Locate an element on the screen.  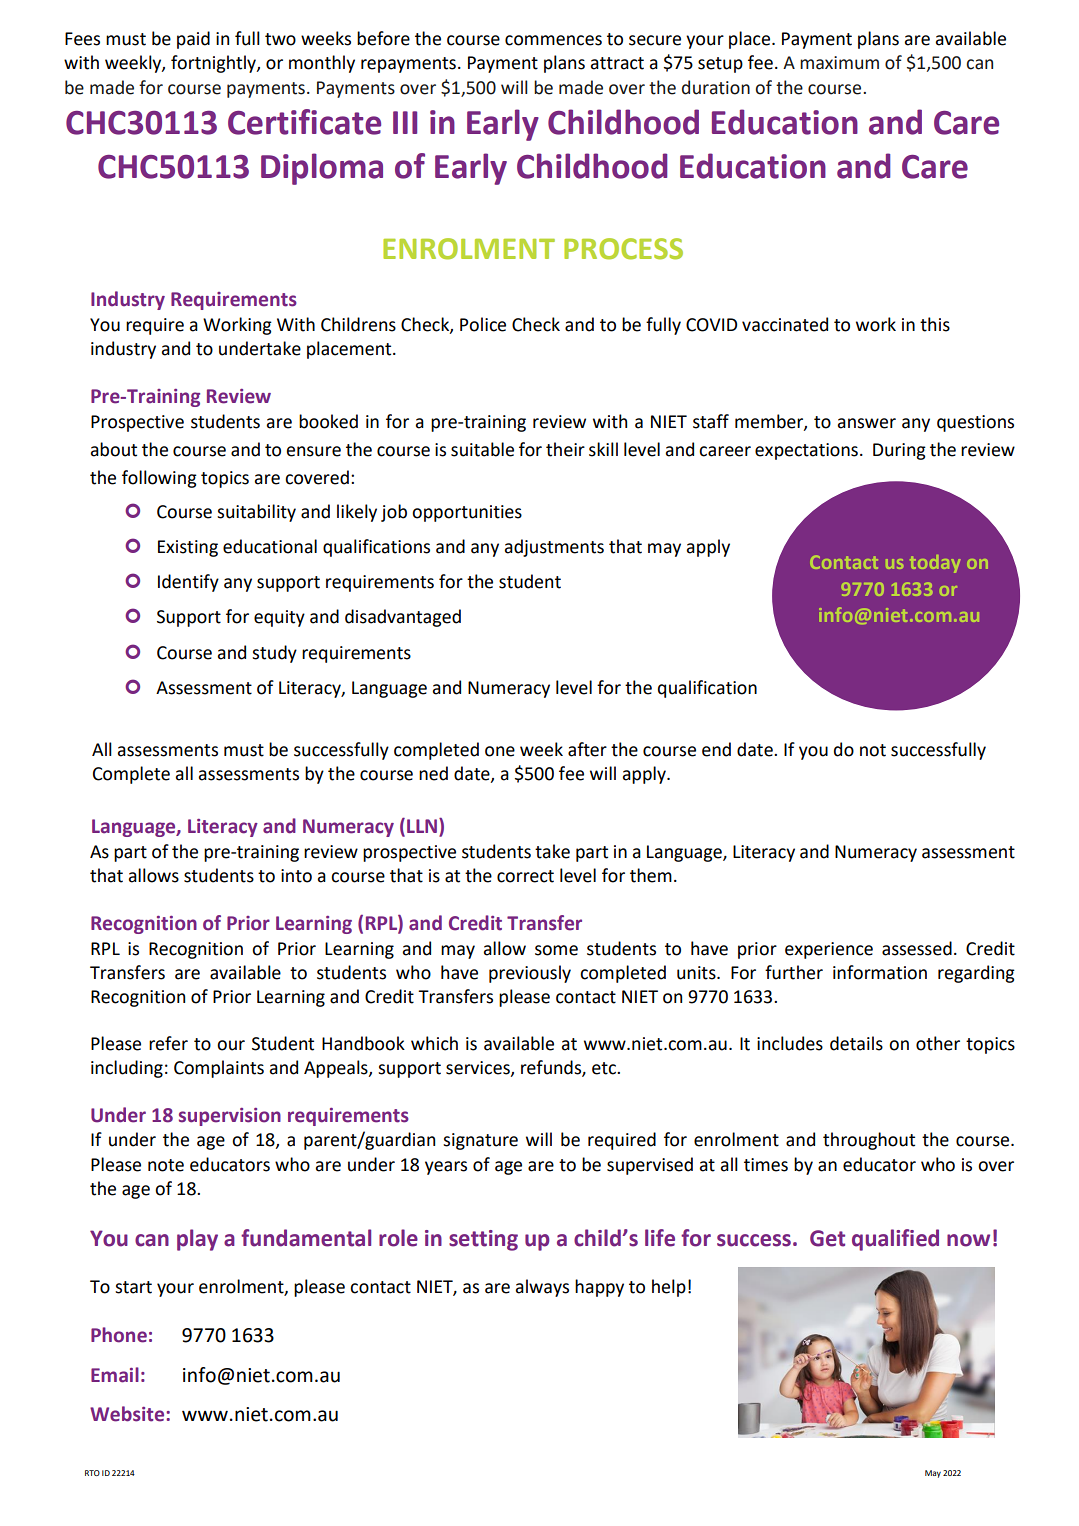
Website is located at coordinates (128, 1414).
